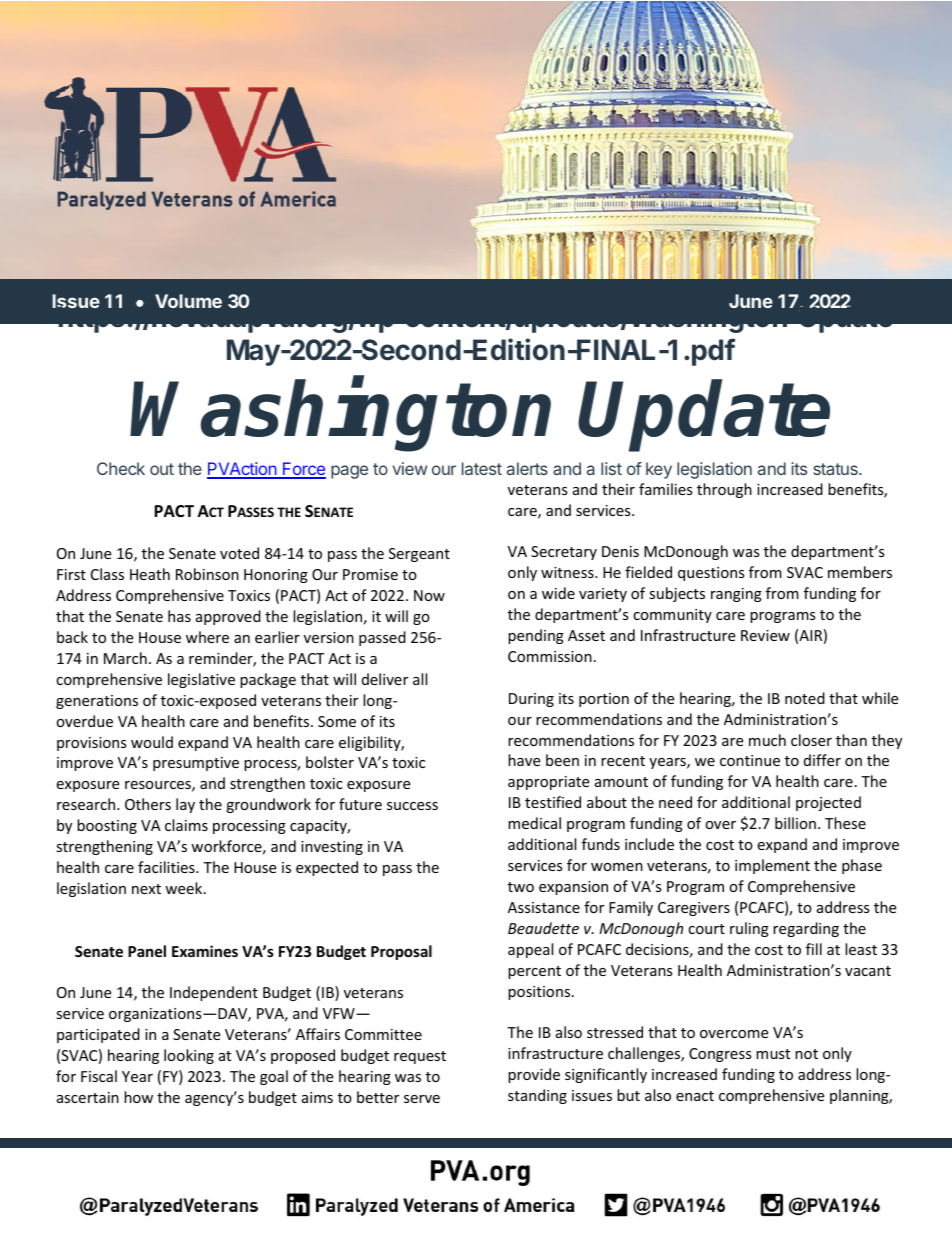 This screenshot has height=1233, width=952. I want to click on Heath, so click(150, 574).
